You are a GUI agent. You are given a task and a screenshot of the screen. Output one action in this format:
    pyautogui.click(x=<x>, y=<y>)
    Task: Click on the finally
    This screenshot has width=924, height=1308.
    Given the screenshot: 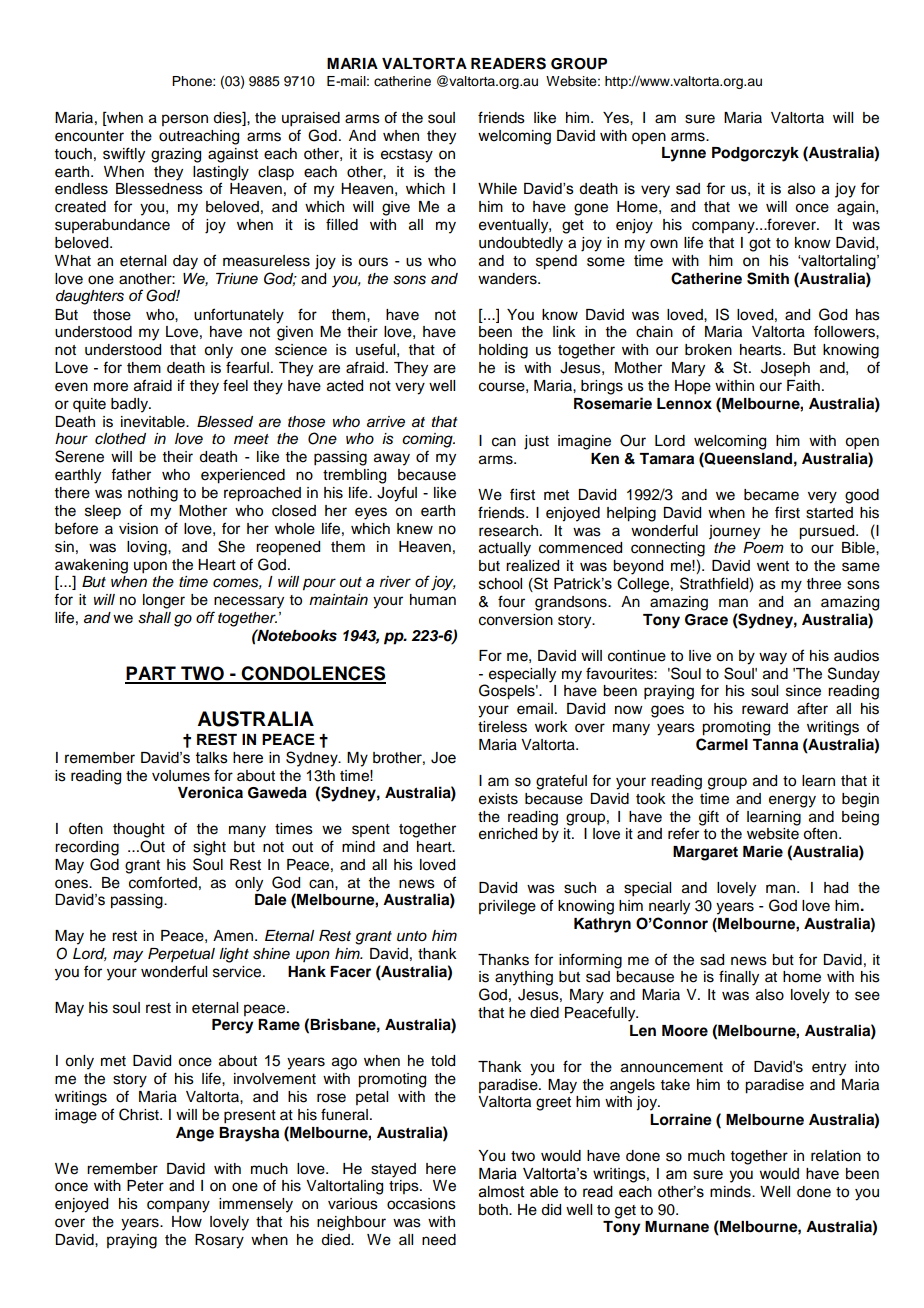 What is the action you would take?
    pyautogui.click(x=739, y=978)
